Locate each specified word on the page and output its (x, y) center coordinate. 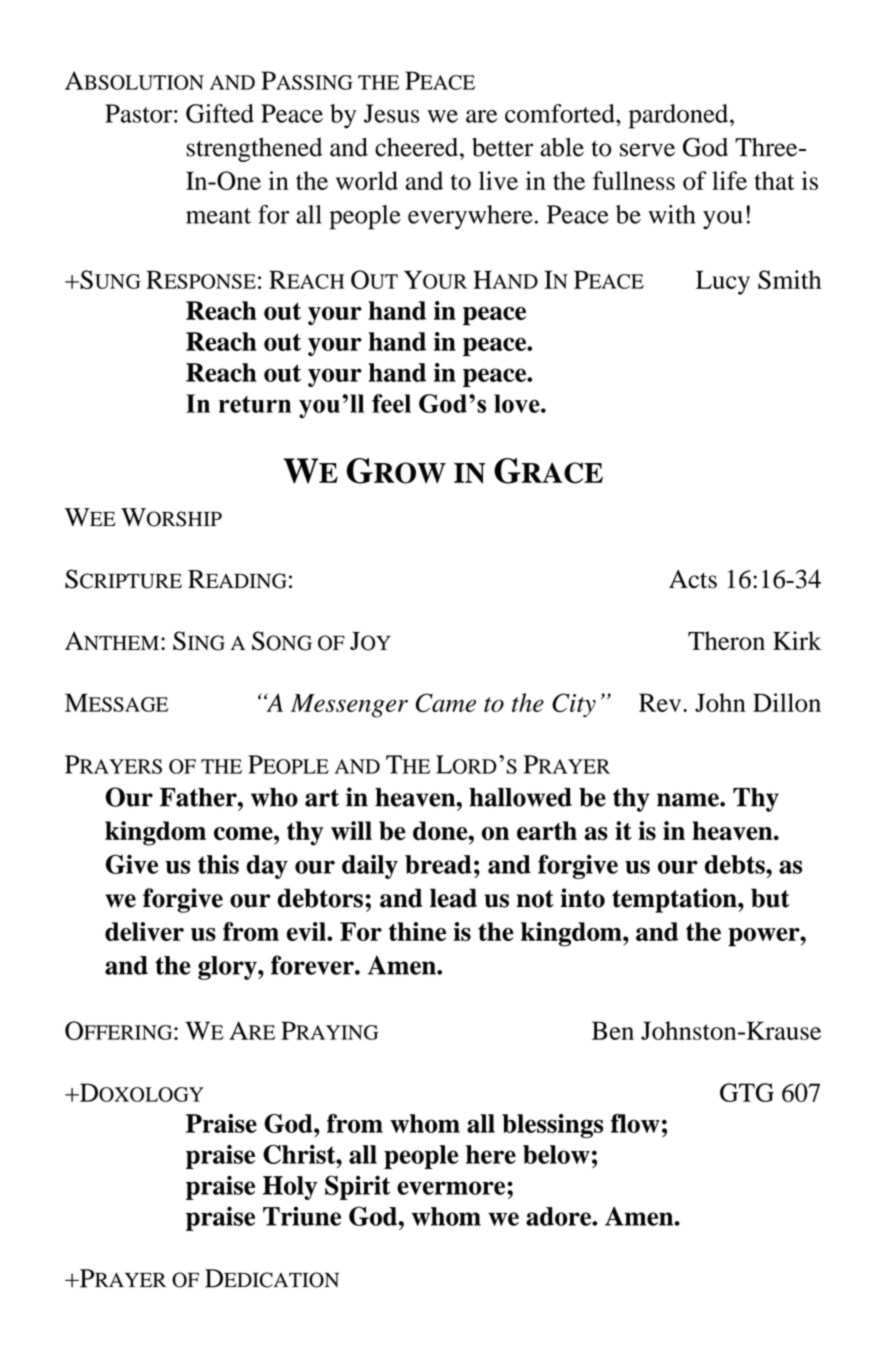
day (267, 867)
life (729, 180)
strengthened (254, 150)
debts (736, 864)
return (255, 404)
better (502, 147)
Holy (290, 1188)
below (556, 1154)
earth (547, 830)
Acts (693, 579)
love (518, 403)
